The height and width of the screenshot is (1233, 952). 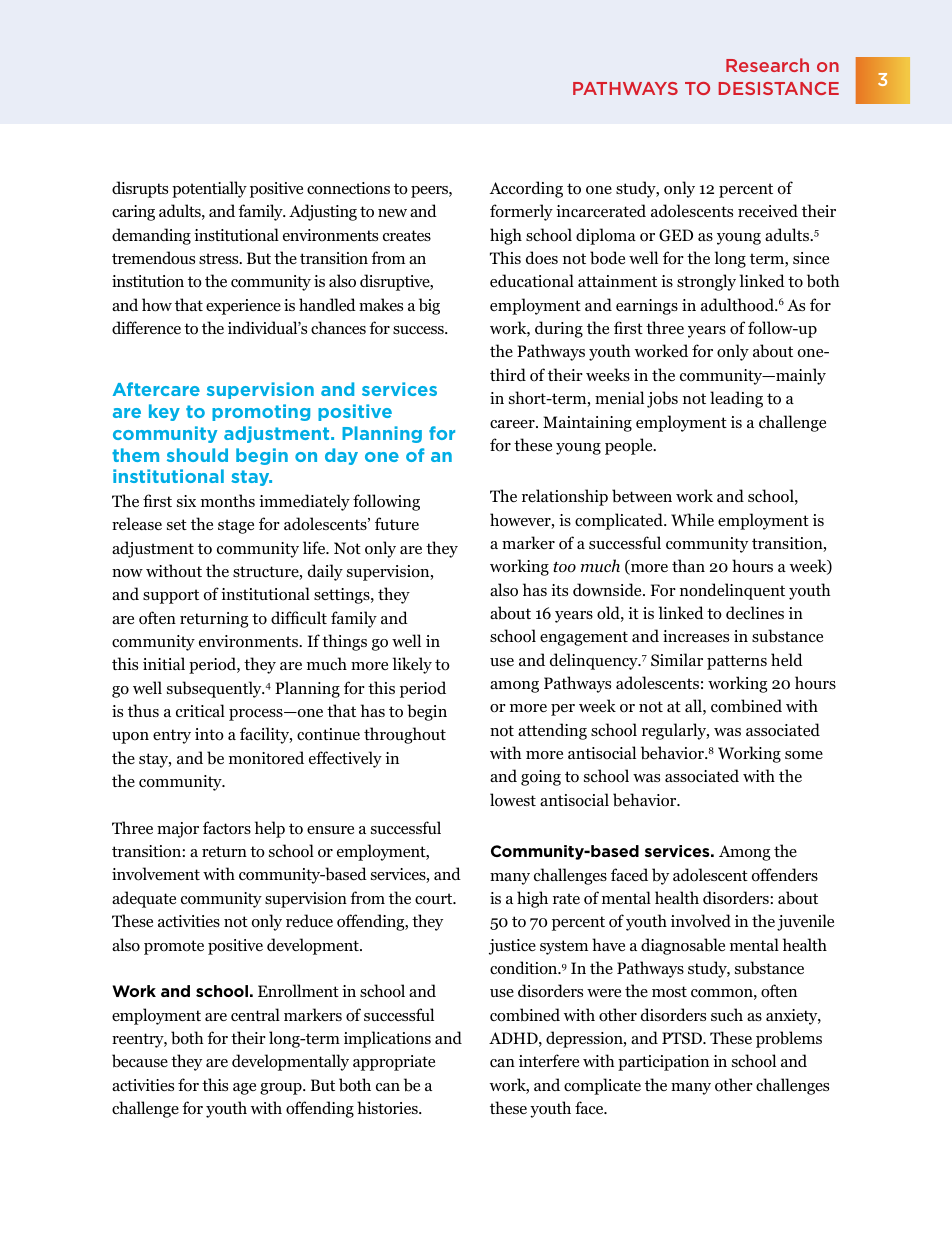 I want to click on should, so click(x=197, y=455).
